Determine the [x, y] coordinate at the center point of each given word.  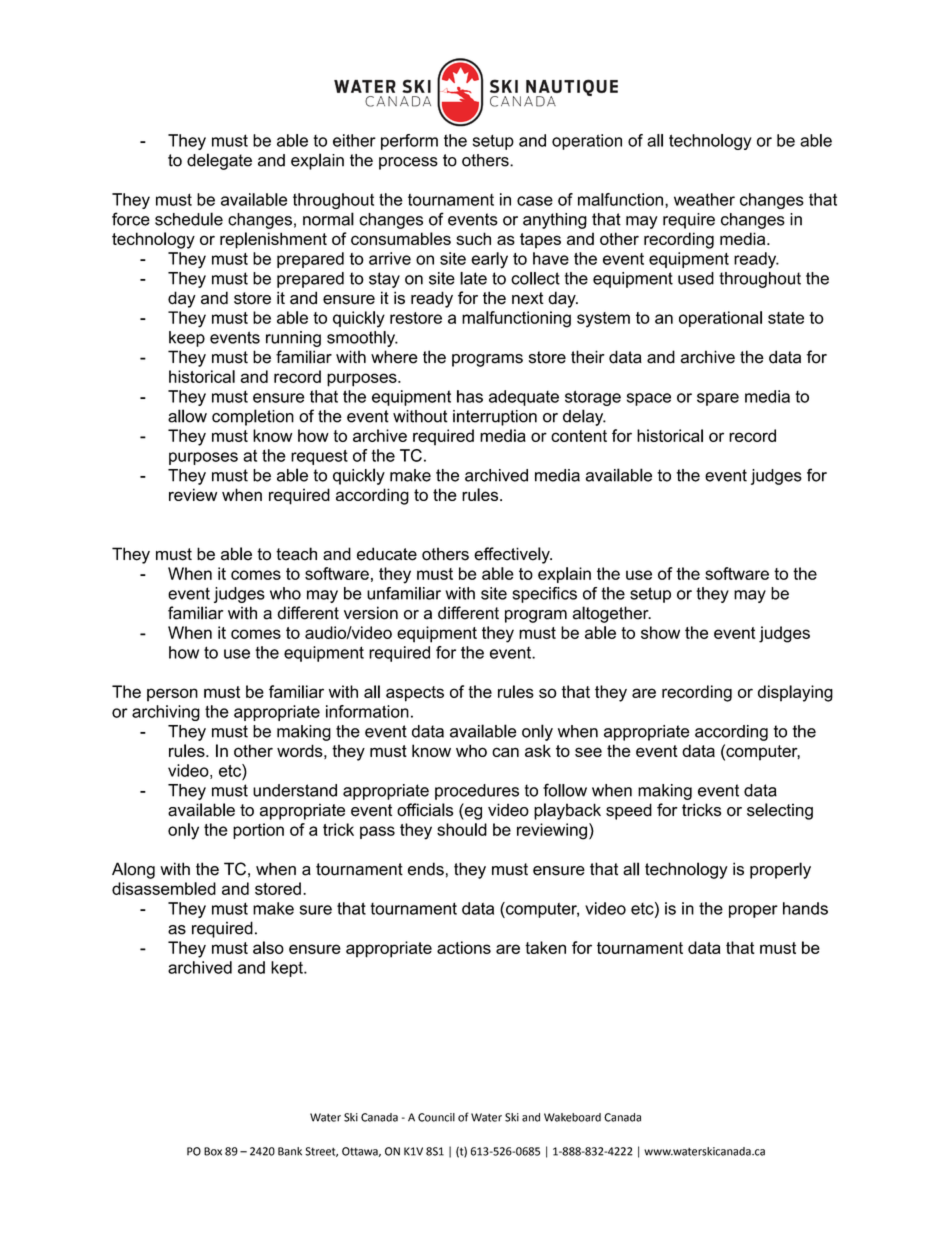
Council [436, 1117]
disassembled [164, 888]
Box [213, 1151]
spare [718, 399]
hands [805, 908]
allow [187, 416]
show [660, 632]
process [408, 163]
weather [704, 199]
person [172, 695]
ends [426, 869]
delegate [219, 161]
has [470, 396]
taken [545, 947]
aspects [415, 694]
